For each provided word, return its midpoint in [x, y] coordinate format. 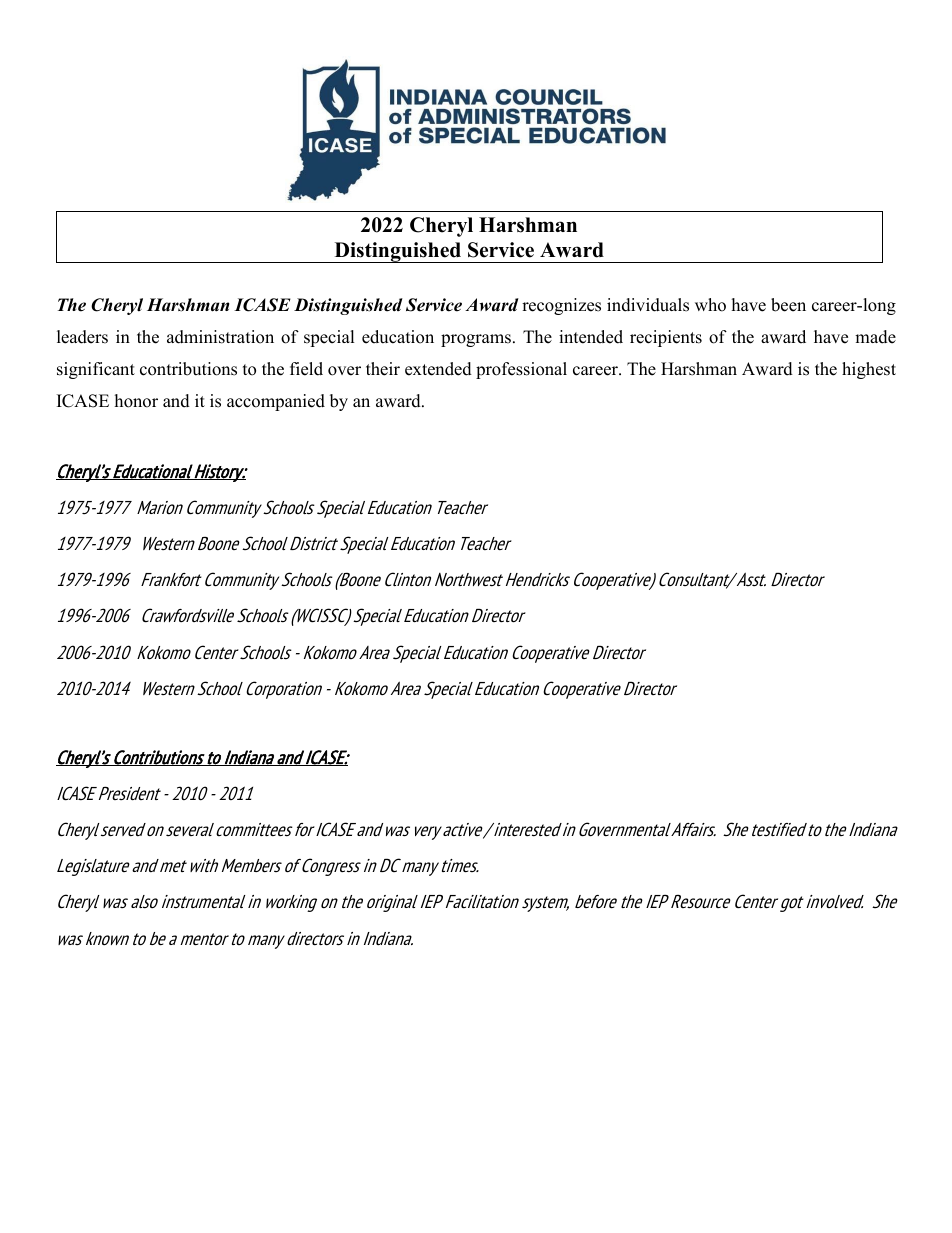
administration [220, 337]
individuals [648, 305]
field [306, 369]
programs [476, 340]
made [875, 337]
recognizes [561, 306]
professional [521, 370]
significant [96, 370]
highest [869, 370]
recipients [666, 338]
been [788, 305]
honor [136, 401]
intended [591, 337]
